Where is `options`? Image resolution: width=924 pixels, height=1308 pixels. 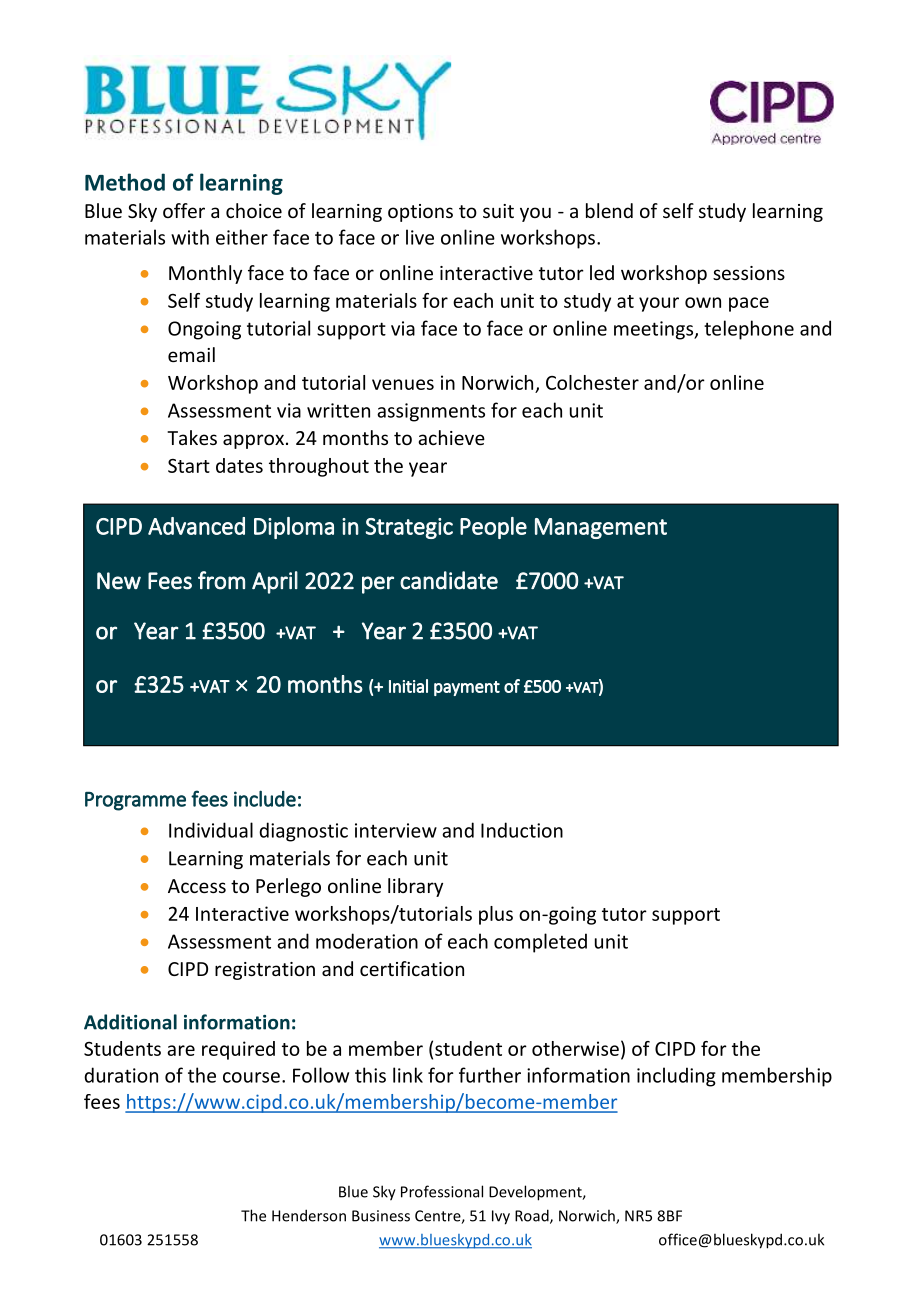 options is located at coordinates (420, 213).
